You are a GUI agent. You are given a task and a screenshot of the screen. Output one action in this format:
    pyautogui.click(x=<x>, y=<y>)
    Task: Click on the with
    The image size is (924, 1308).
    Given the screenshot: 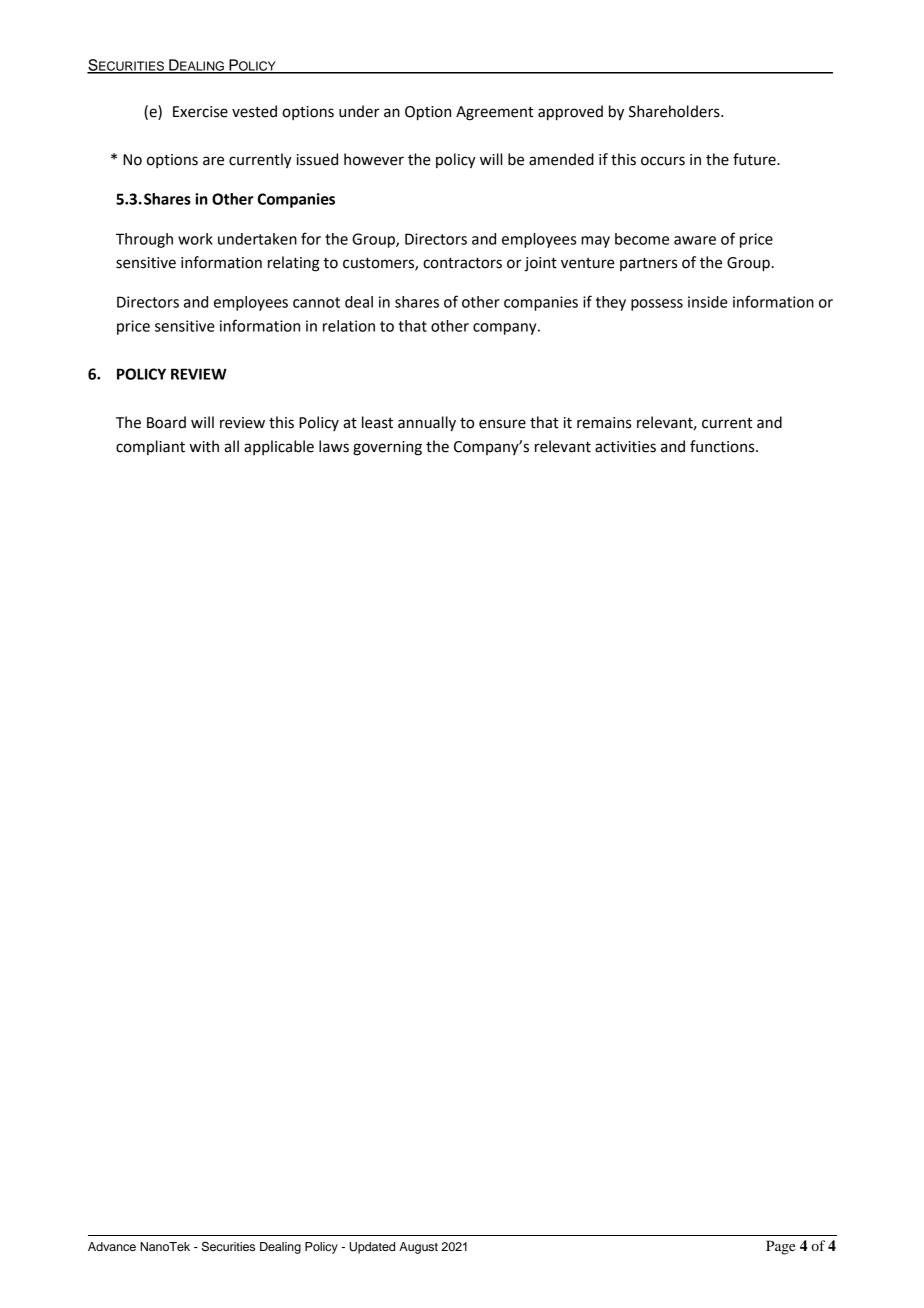 What is the action you would take?
    pyautogui.click(x=204, y=446)
